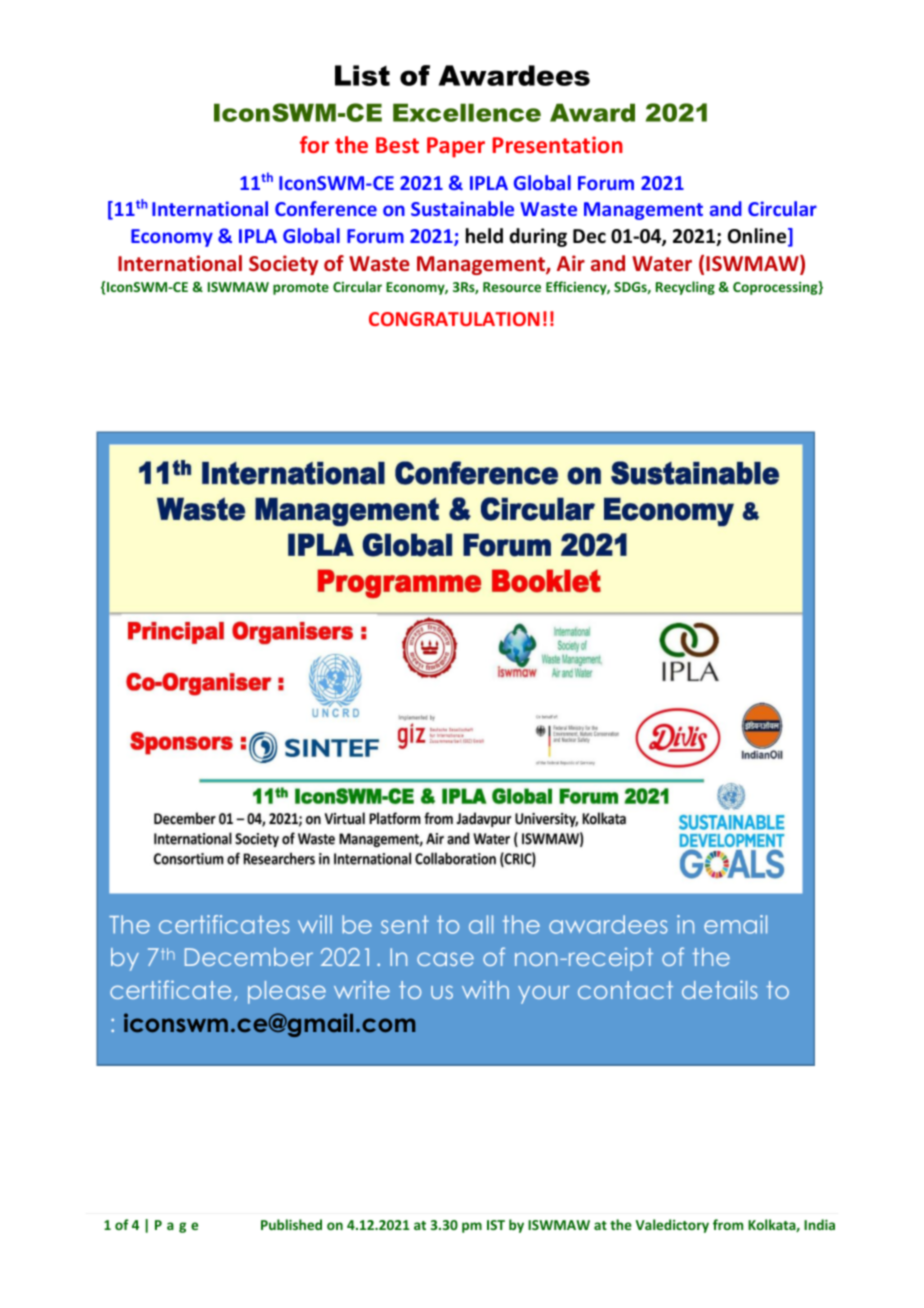  Describe the element at coordinates (735, 924) in the screenshot. I see `email` at that location.
